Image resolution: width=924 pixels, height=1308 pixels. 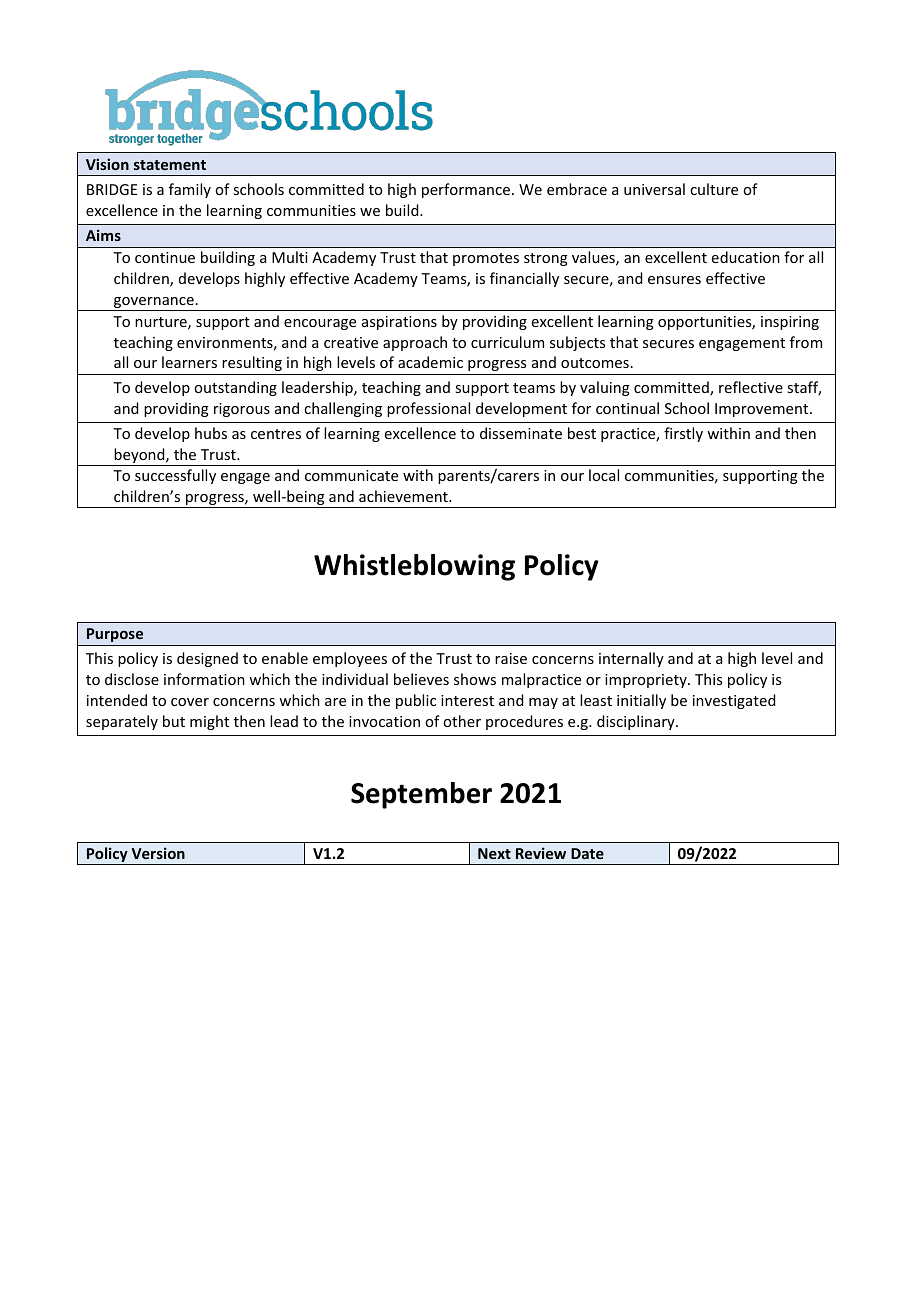 I want to click on raise, so click(x=511, y=658).
